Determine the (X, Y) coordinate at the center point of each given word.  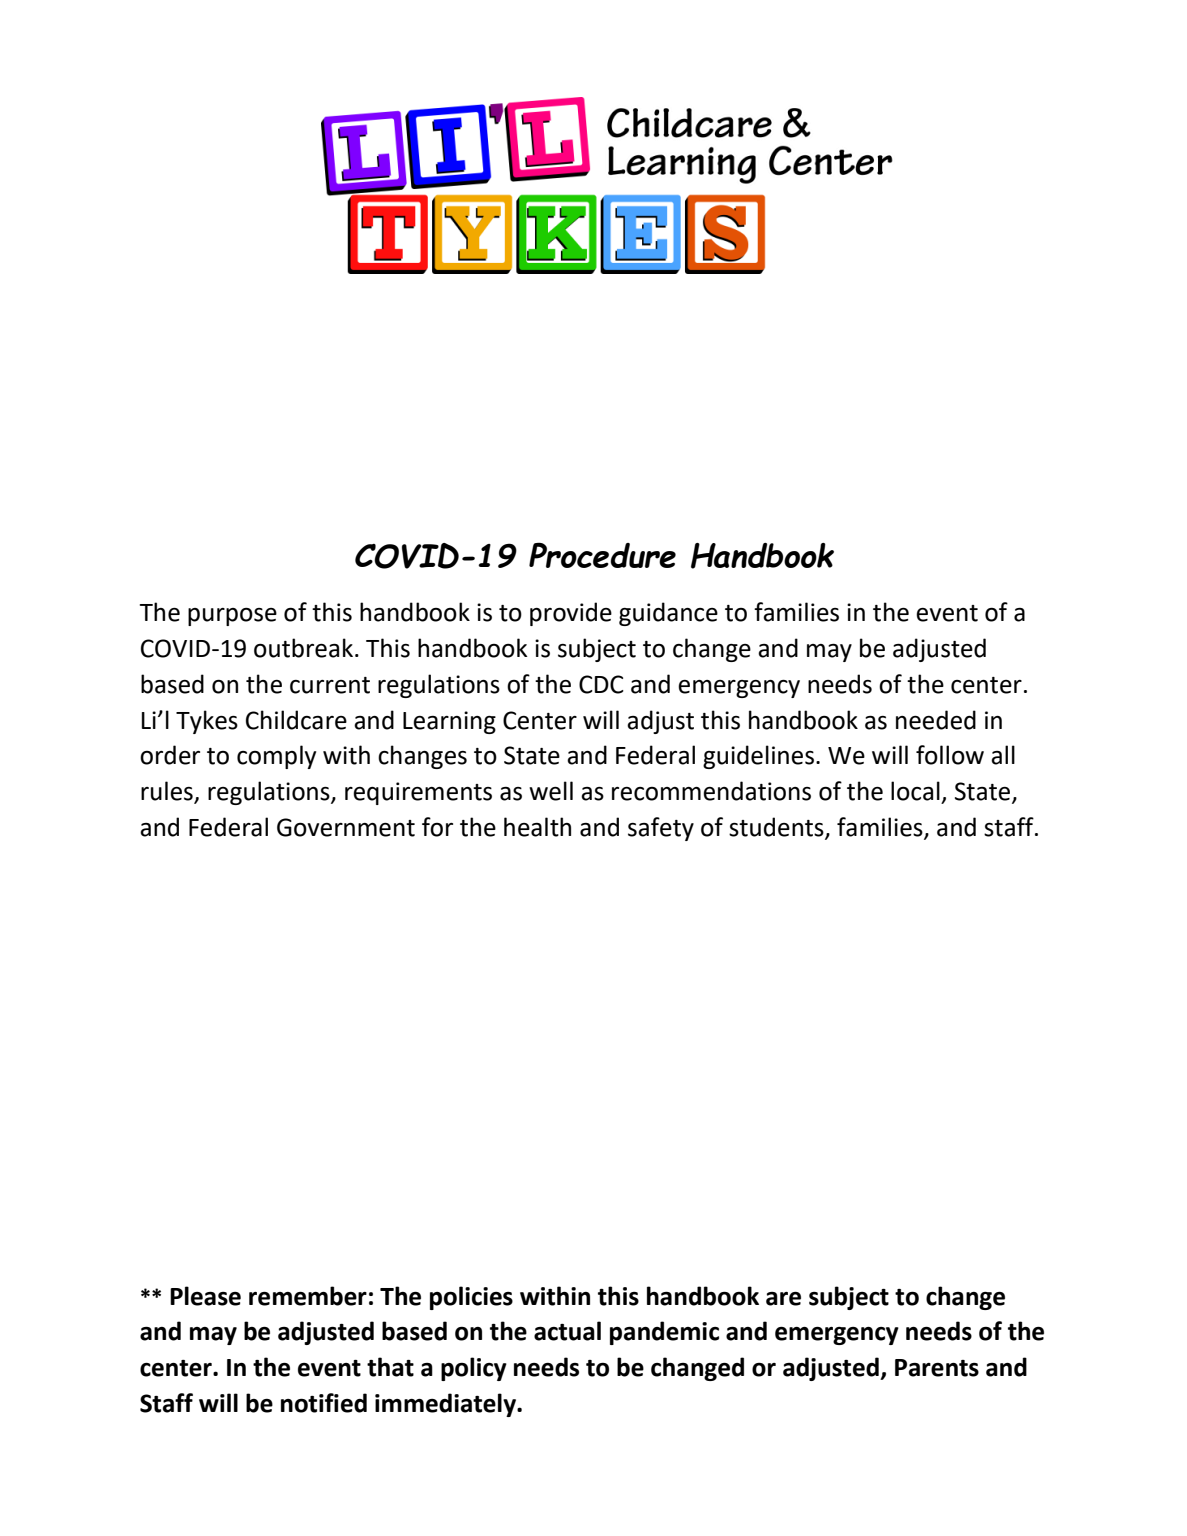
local (915, 791)
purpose (232, 616)
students (777, 828)
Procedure (602, 555)
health (537, 827)
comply (276, 757)
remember (308, 1296)
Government (346, 827)
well (551, 791)
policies (471, 1298)
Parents (937, 1368)
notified (324, 1403)
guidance (668, 614)
